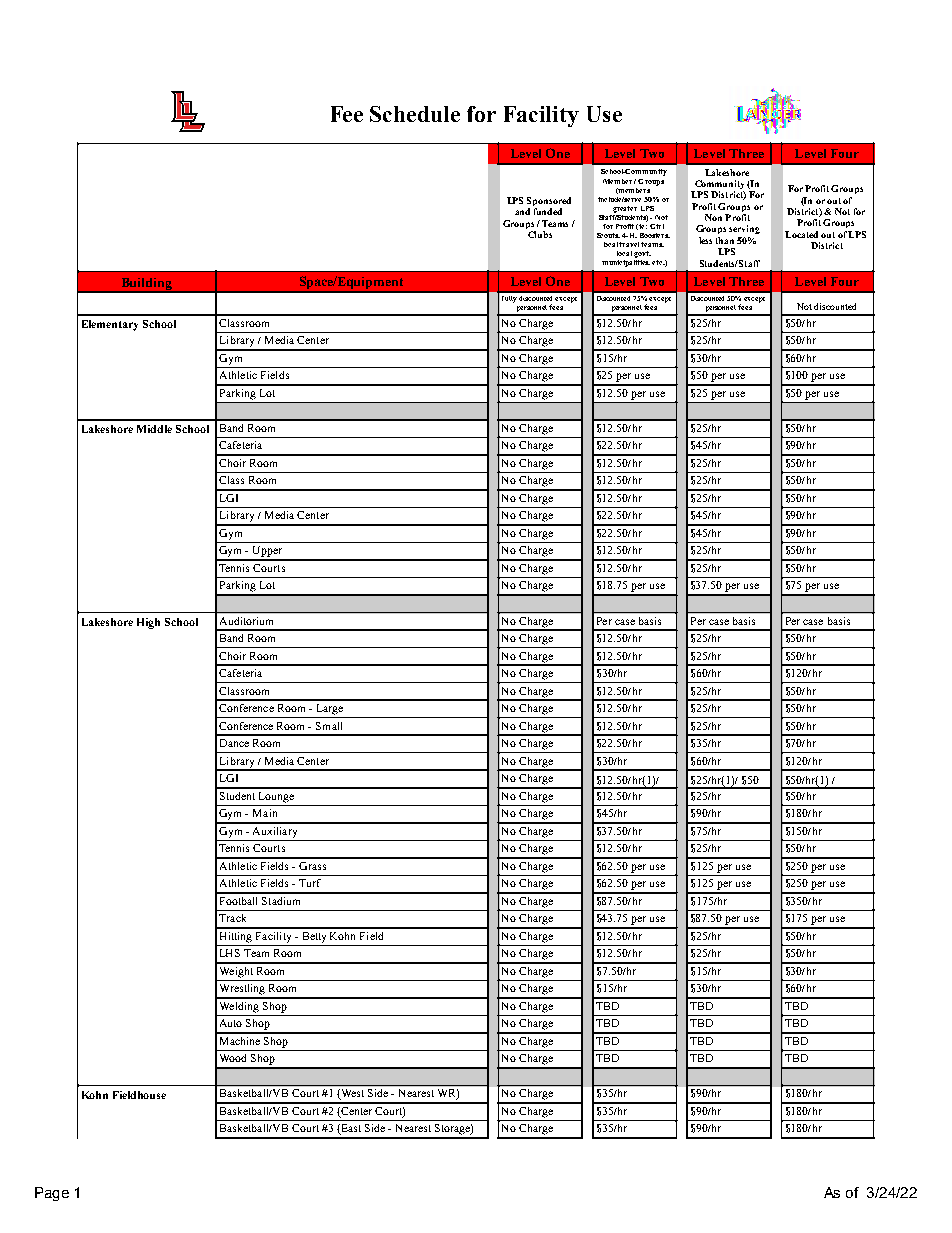  I want to click on Non, so click(713, 217).
